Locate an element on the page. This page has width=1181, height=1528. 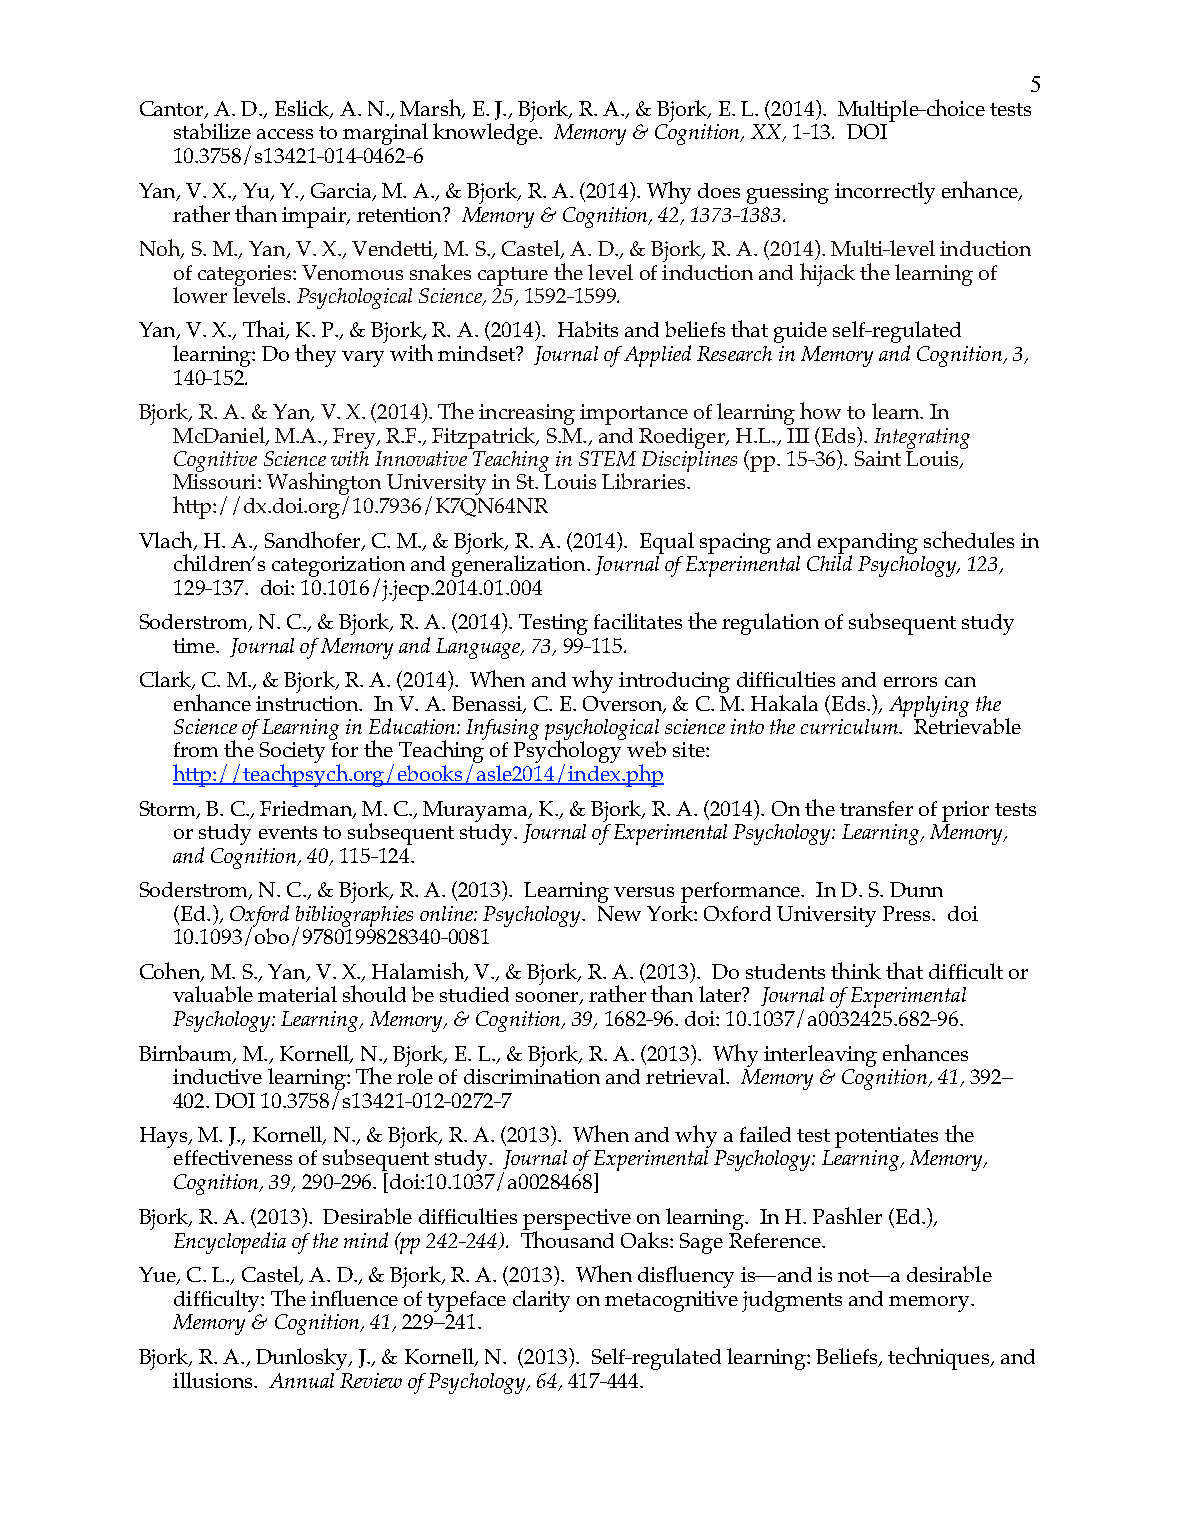
categorization is located at coordinates (338, 567).
